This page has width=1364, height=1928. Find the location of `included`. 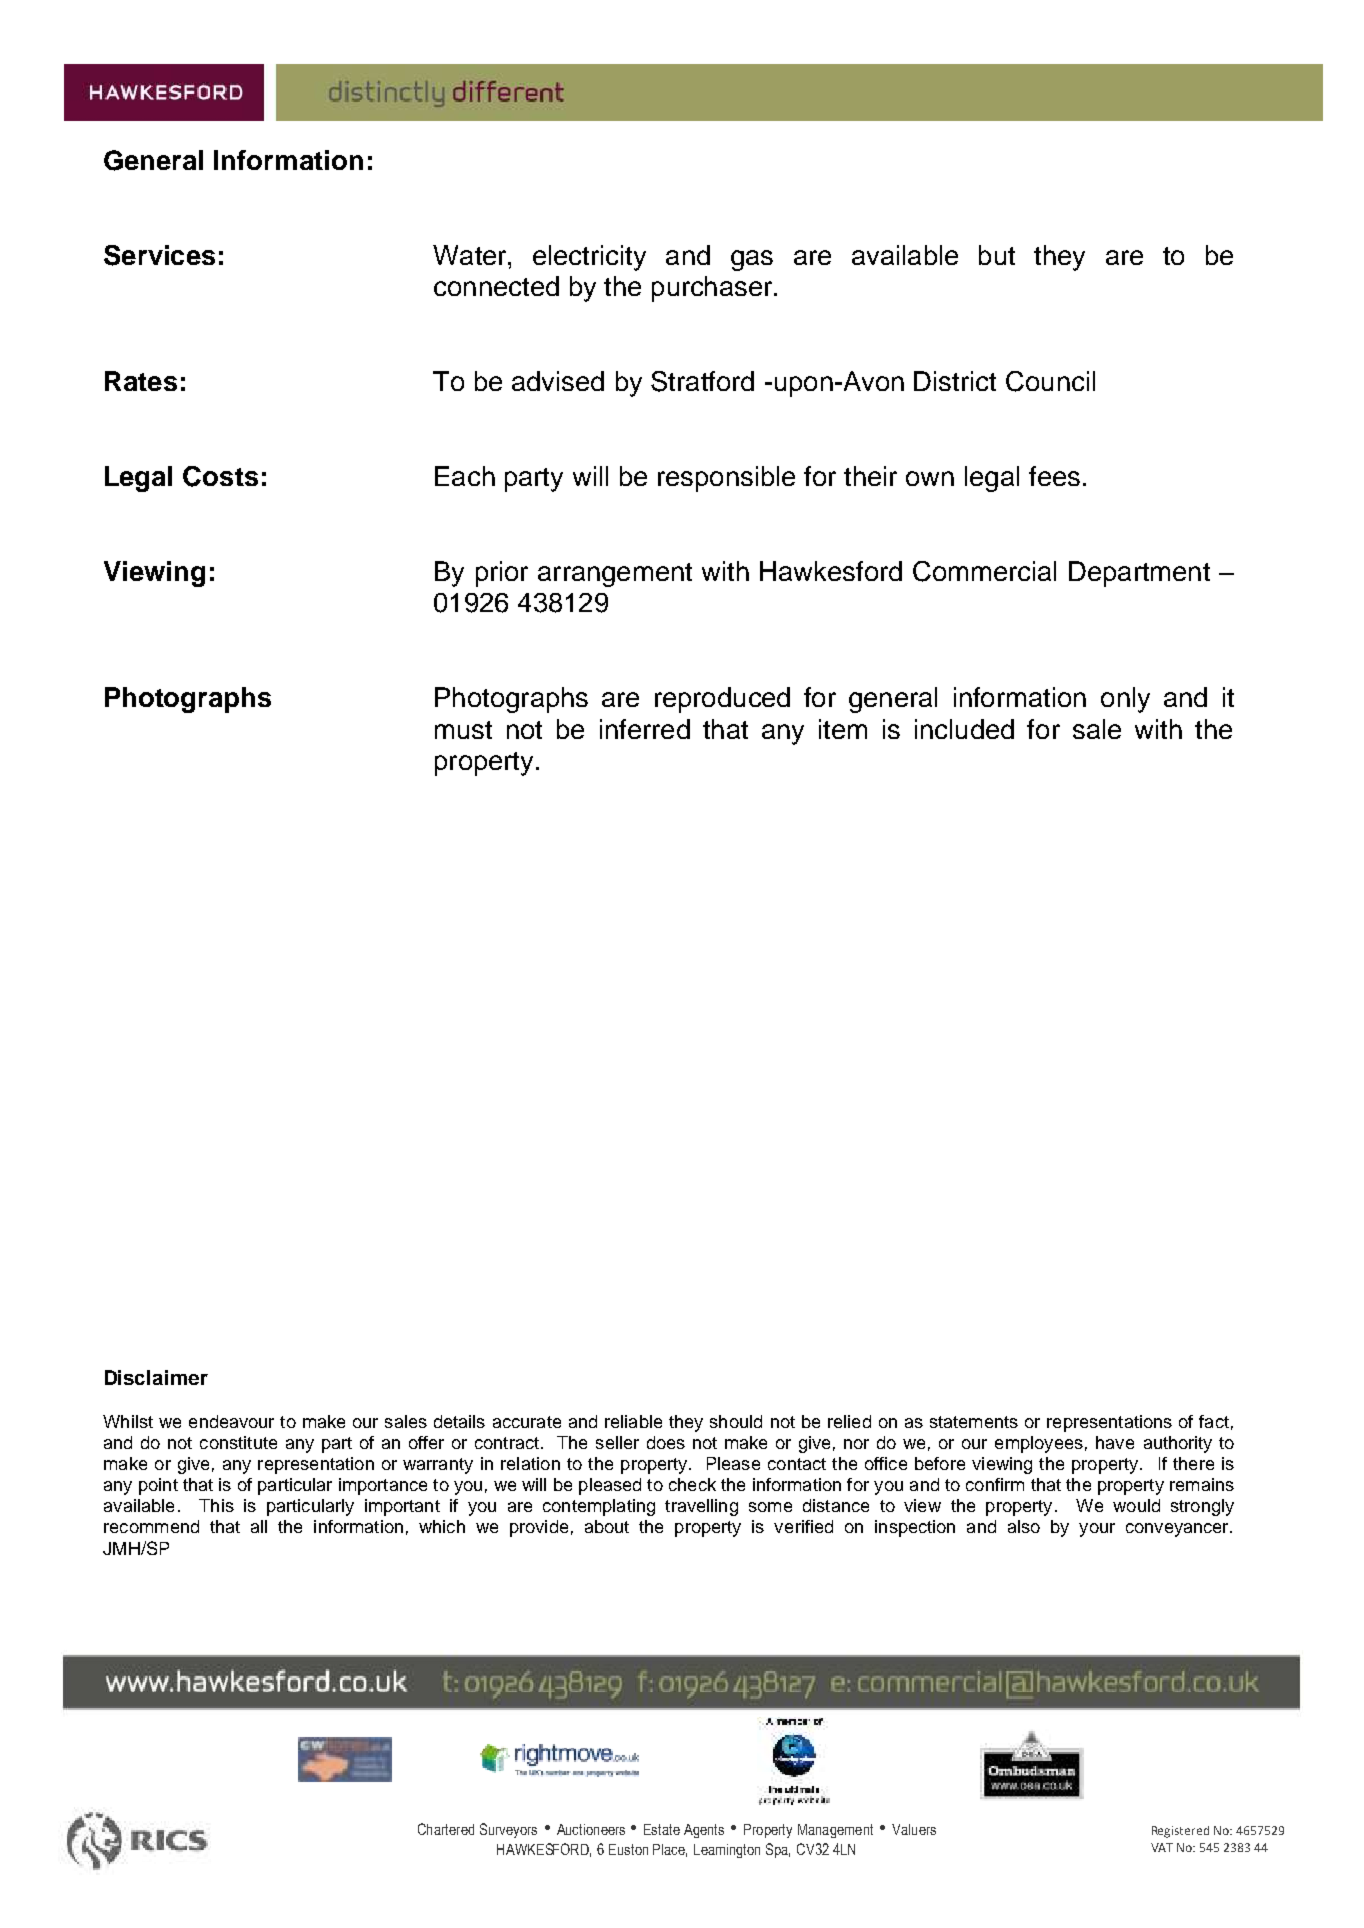

included is located at coordinates (964, 729).
